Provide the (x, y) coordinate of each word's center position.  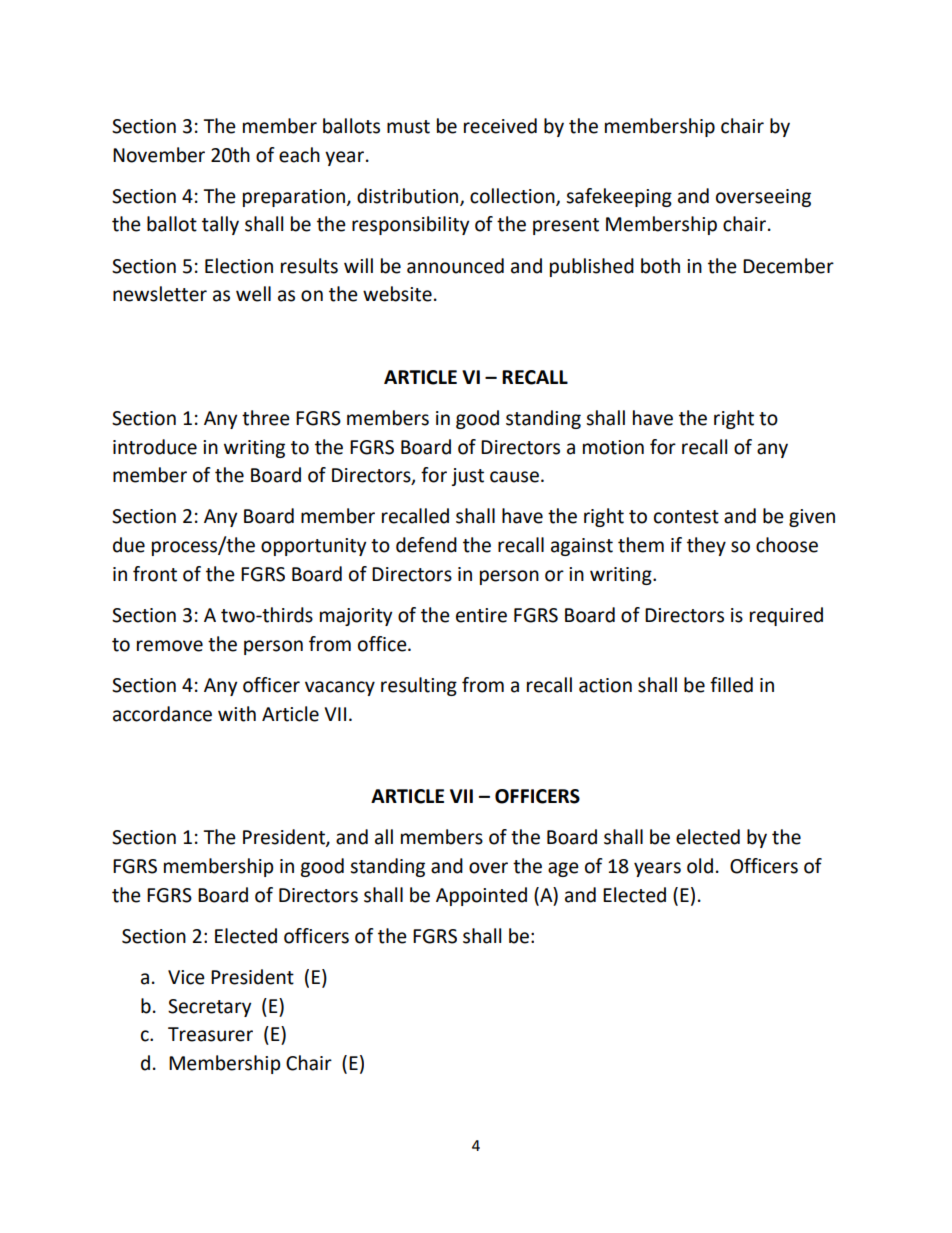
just (467, 477)
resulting (419, 686)
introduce (155, 447)
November (159, 155)
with (237, 714)
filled (731, 685)
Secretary (209, 1008)
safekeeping (619, 197)
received (500, 126)
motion (613, 447)
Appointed (481, 896)
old (700, 866)
